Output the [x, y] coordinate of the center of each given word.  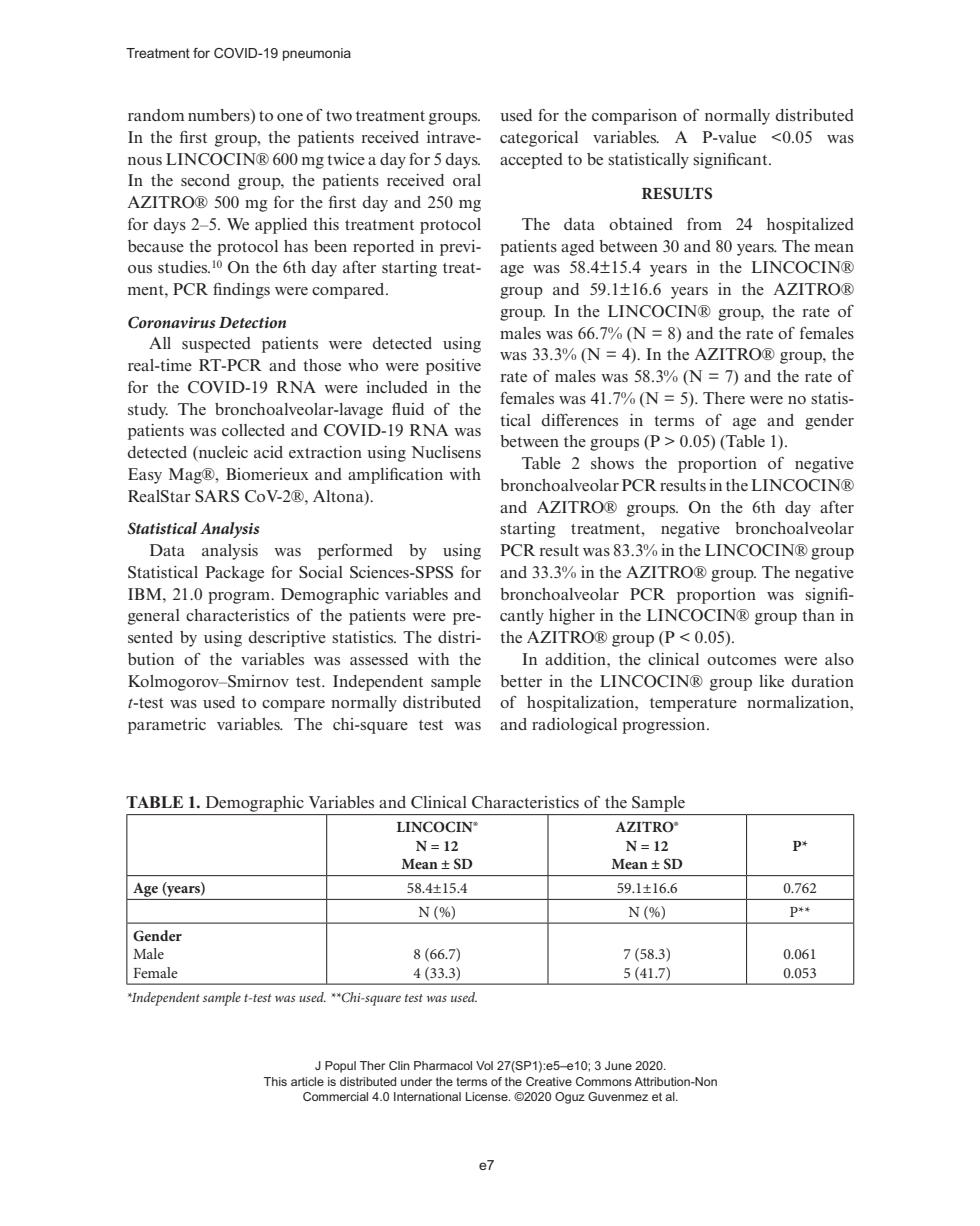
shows [612, 463]
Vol [484, 1065]
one [290, 117]
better [521, 681]
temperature [693, 705]
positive [453, 367]
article [307, 1081]
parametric [167, 726]
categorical [539, 139]
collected [253, 430]
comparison [634, 117]
